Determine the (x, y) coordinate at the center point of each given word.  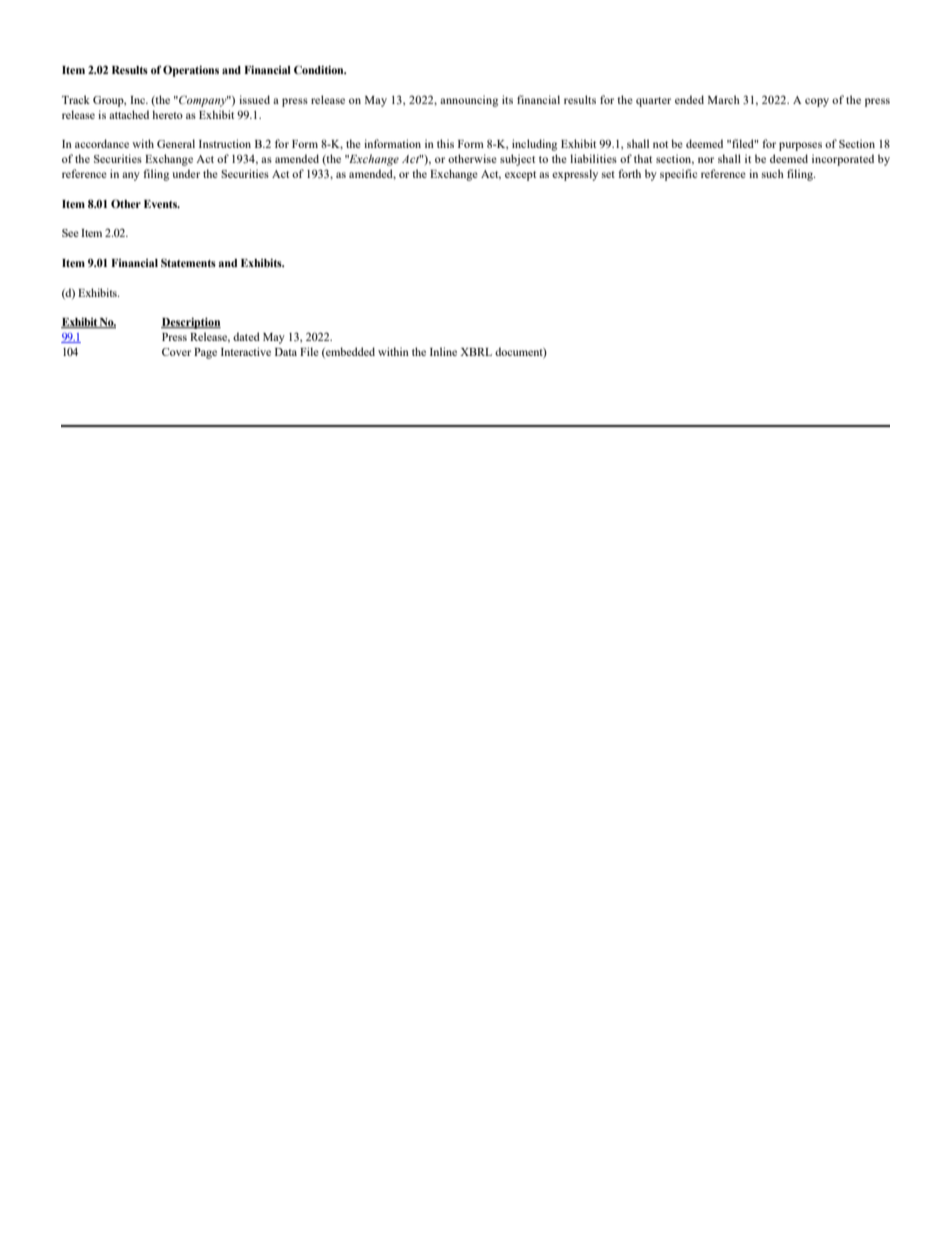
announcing (469, 101)
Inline (443, 351)
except (520, 176)
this (445, 143)
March (724, 99)
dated (246, 336)
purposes (800, 146)
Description (191, 323)
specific (678, 175)
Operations (191, 71)
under (186, 173)
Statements (188, 262)
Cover (176, 352)
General (176, 143)
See (70, 233)
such (773, 173)
